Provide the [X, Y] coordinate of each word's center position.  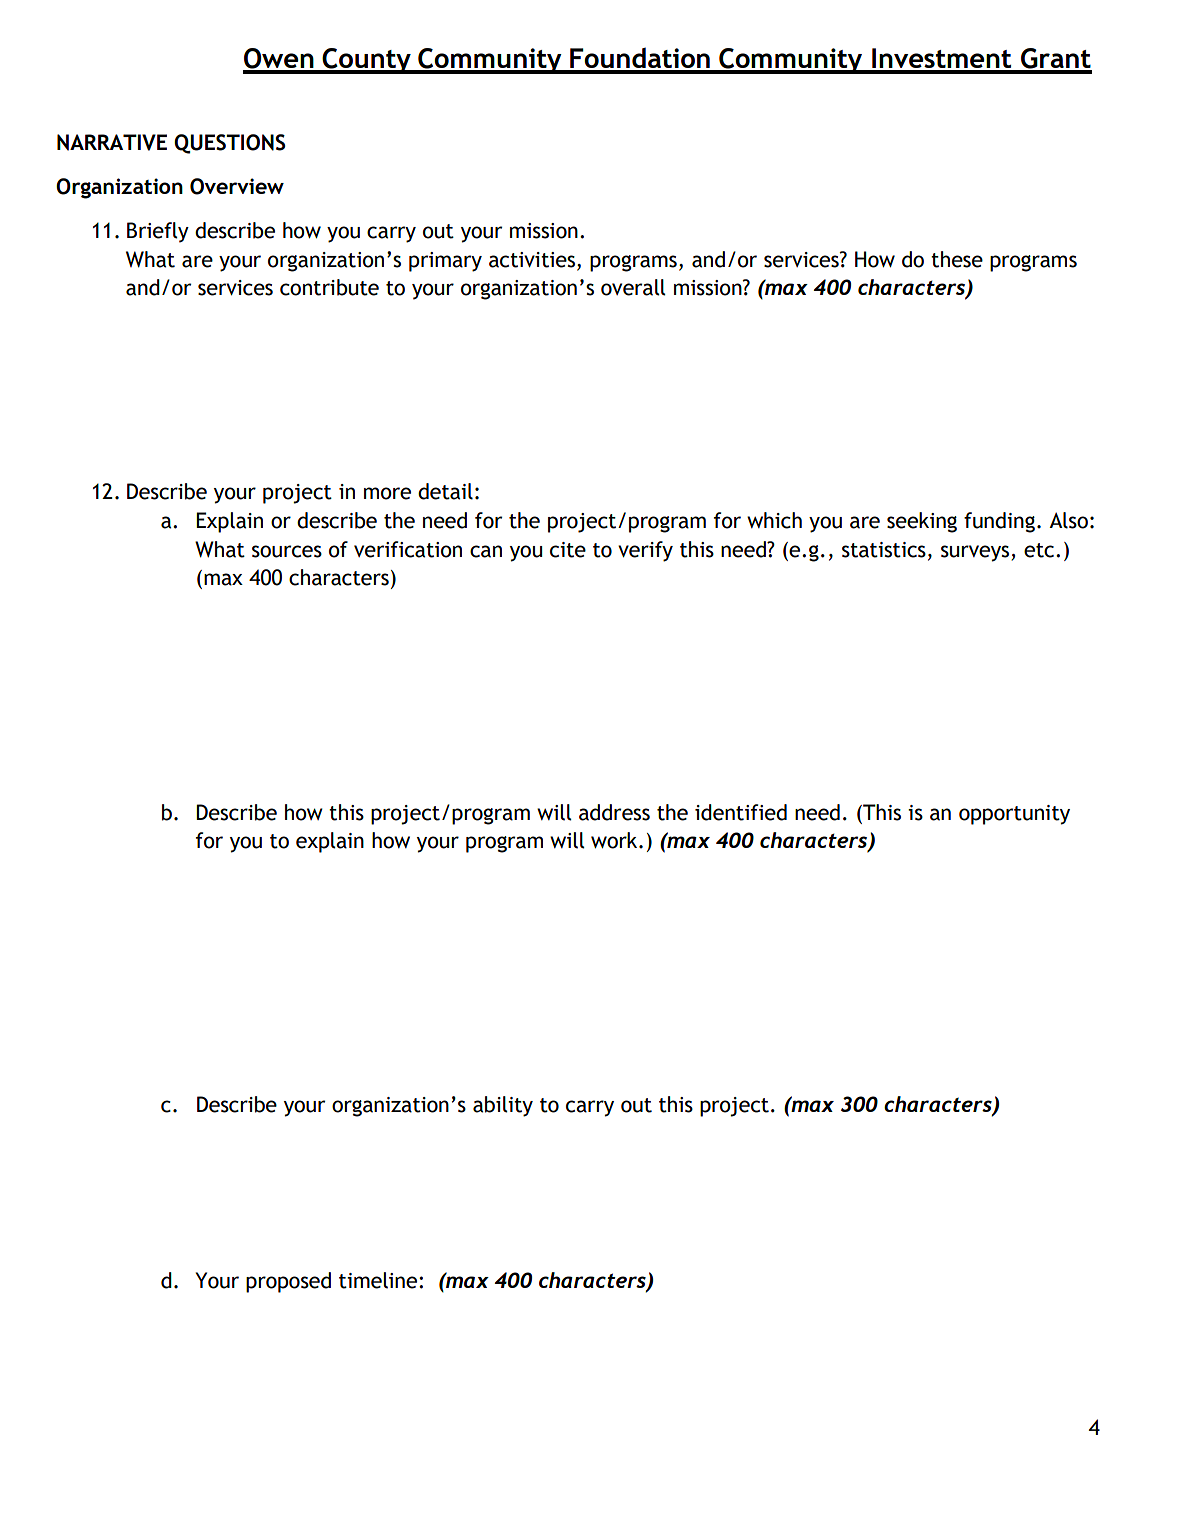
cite [568, 550]
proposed [288, 1282]
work [615, 840]
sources [287, 551]
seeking [922, 522]
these [957, 259]
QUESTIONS [229, 144]
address [614, 812]
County [366, 61]
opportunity [1014, 815]
